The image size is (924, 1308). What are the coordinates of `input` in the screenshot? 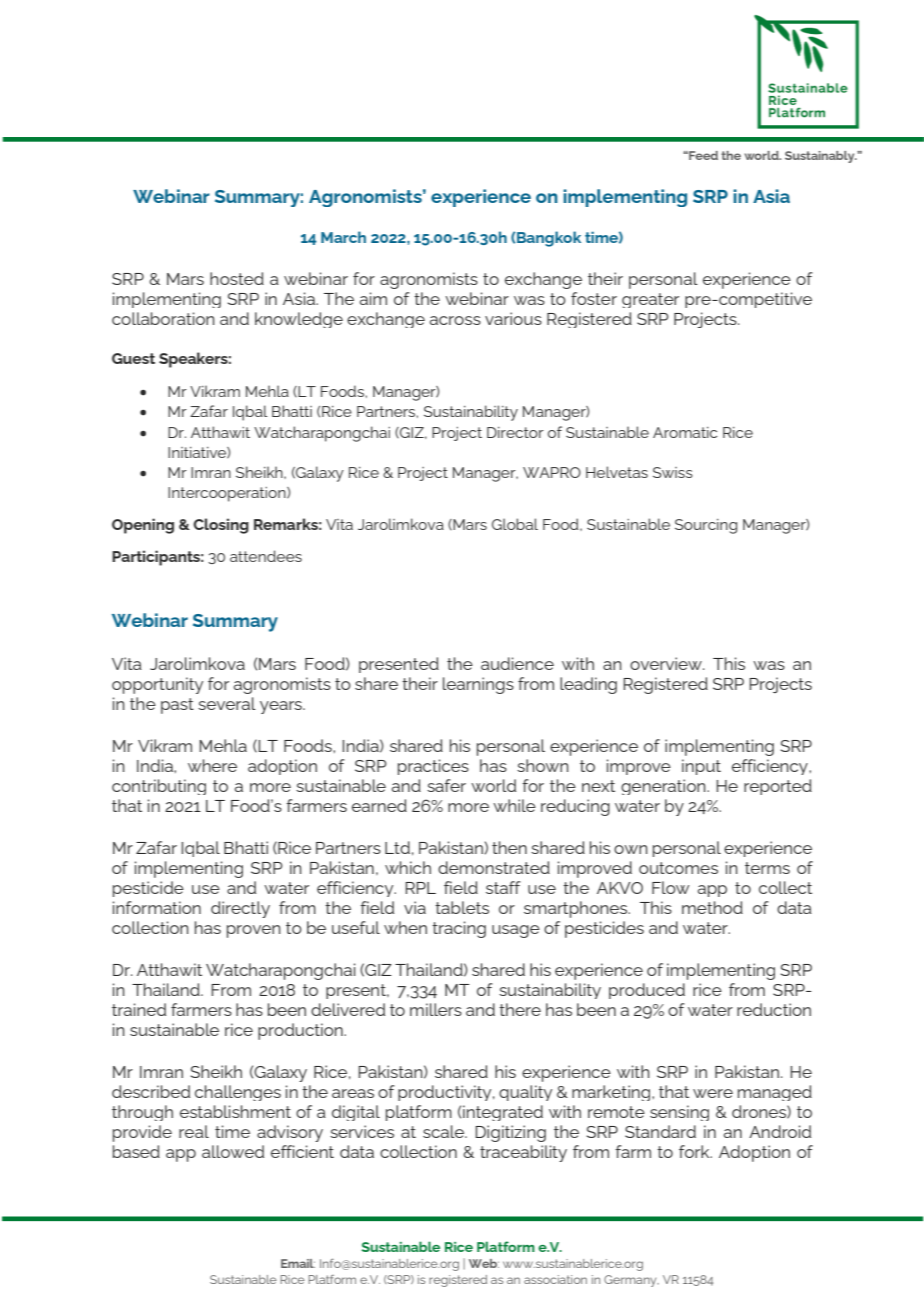 It's located at (701, 767).
